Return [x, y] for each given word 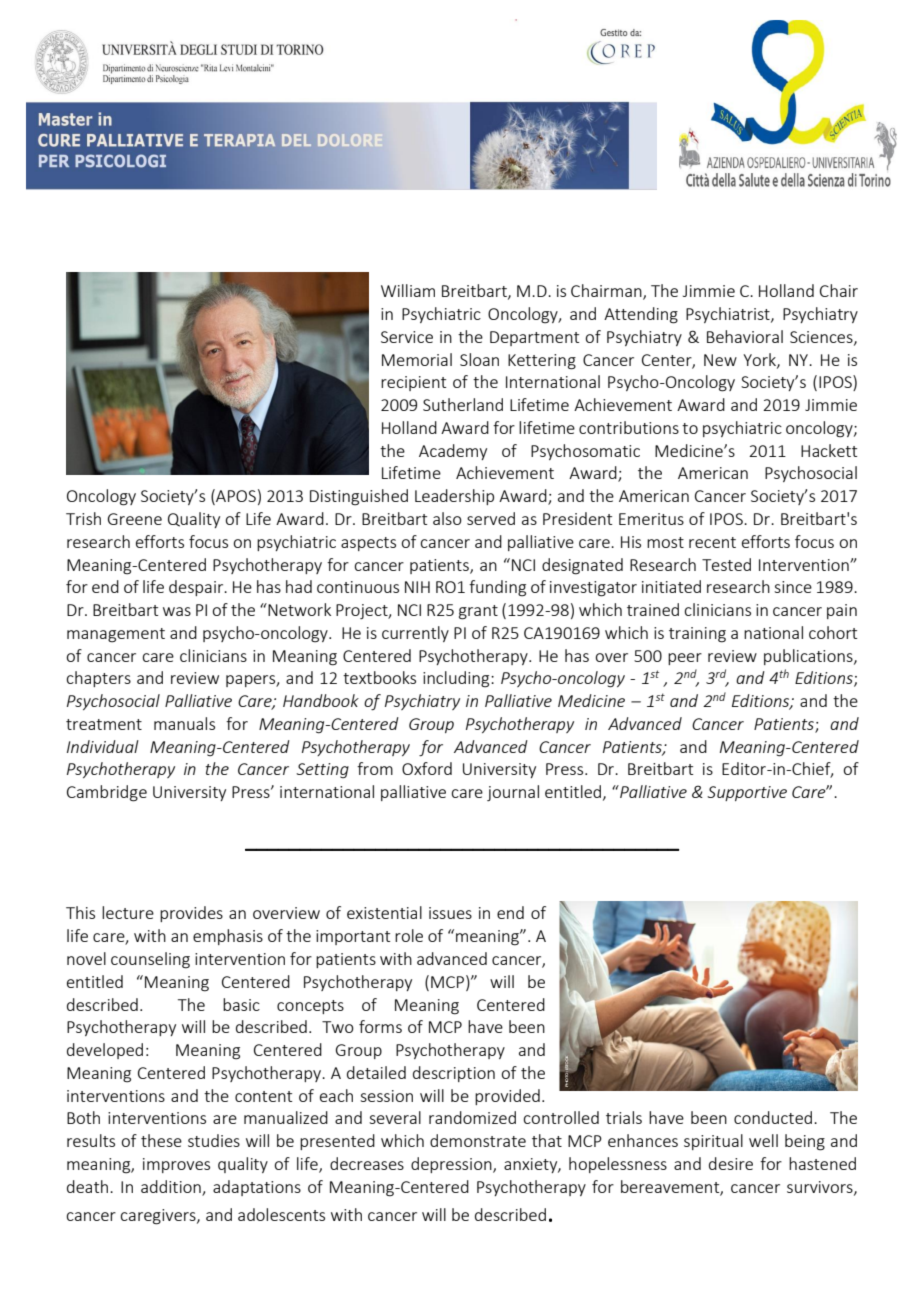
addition [171, 1186]
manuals [184, 723]
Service [407, 337]
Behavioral [745, 336]
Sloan [479, 359]
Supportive [747, 793]
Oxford [427, 768]
